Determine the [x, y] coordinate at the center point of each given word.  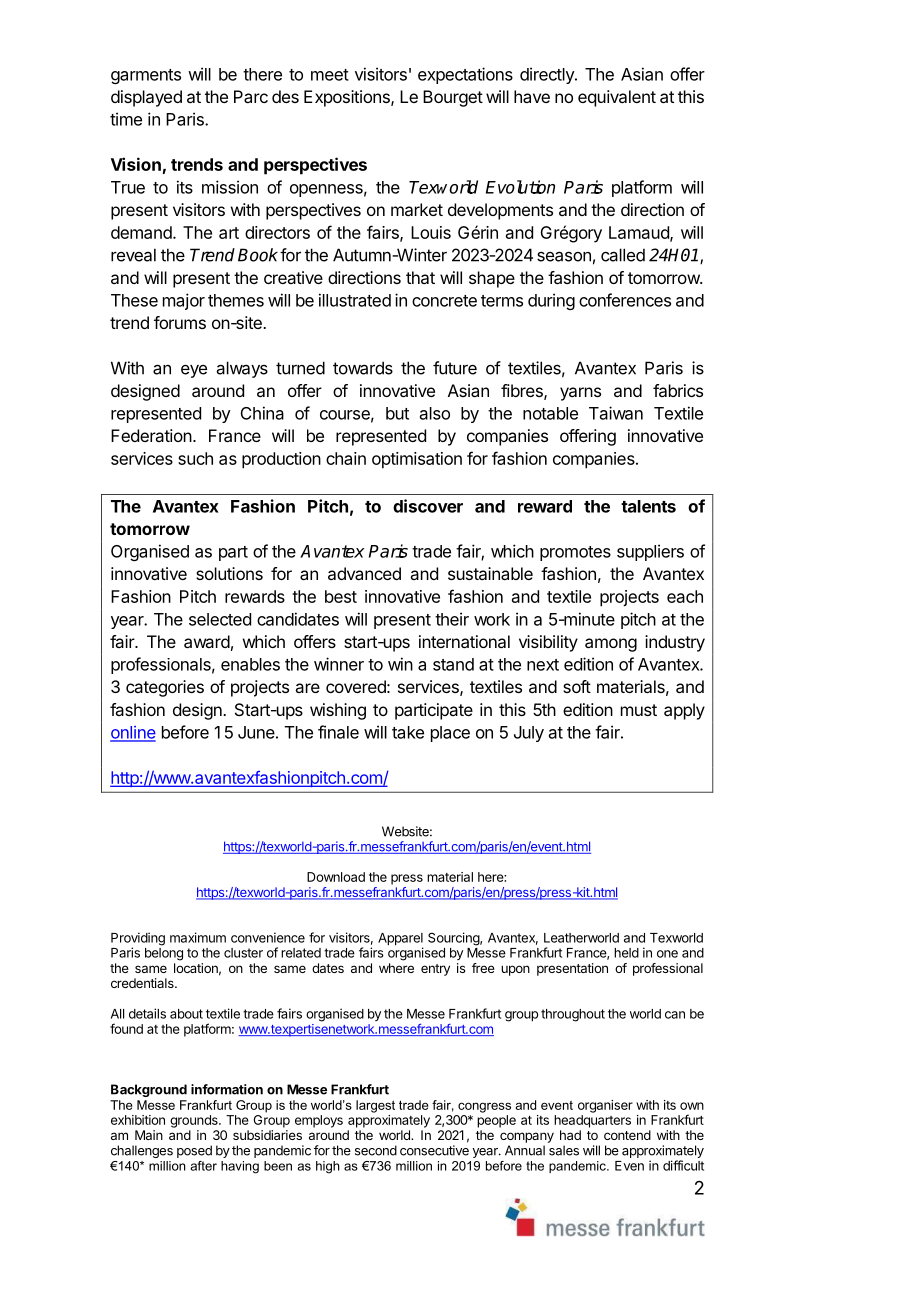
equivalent [617, 98]
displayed [146, 98]
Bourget [453, 98]
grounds [195, 1121]
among [611, 645]
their [452, 619]
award [207, 641]
